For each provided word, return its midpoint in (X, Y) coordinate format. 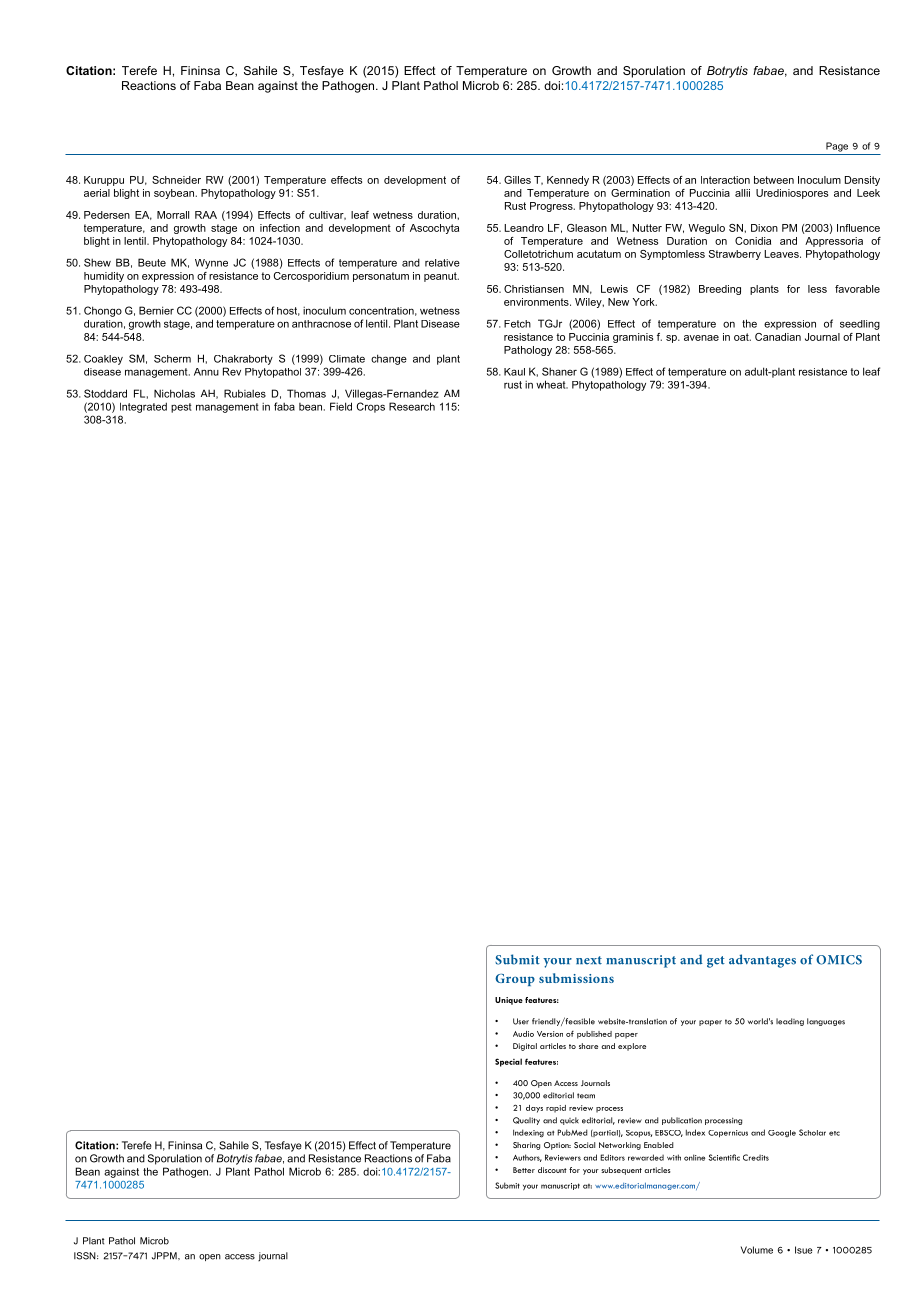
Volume (757, 1250)
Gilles (517, 180)
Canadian (778, 337)
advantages (762, 961)
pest (181, 408)
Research (412, 406)
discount (552, 1170)
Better (524, 1170)
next (589, 960)
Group (515, 980)
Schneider (176, 180)
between (774, 180)
